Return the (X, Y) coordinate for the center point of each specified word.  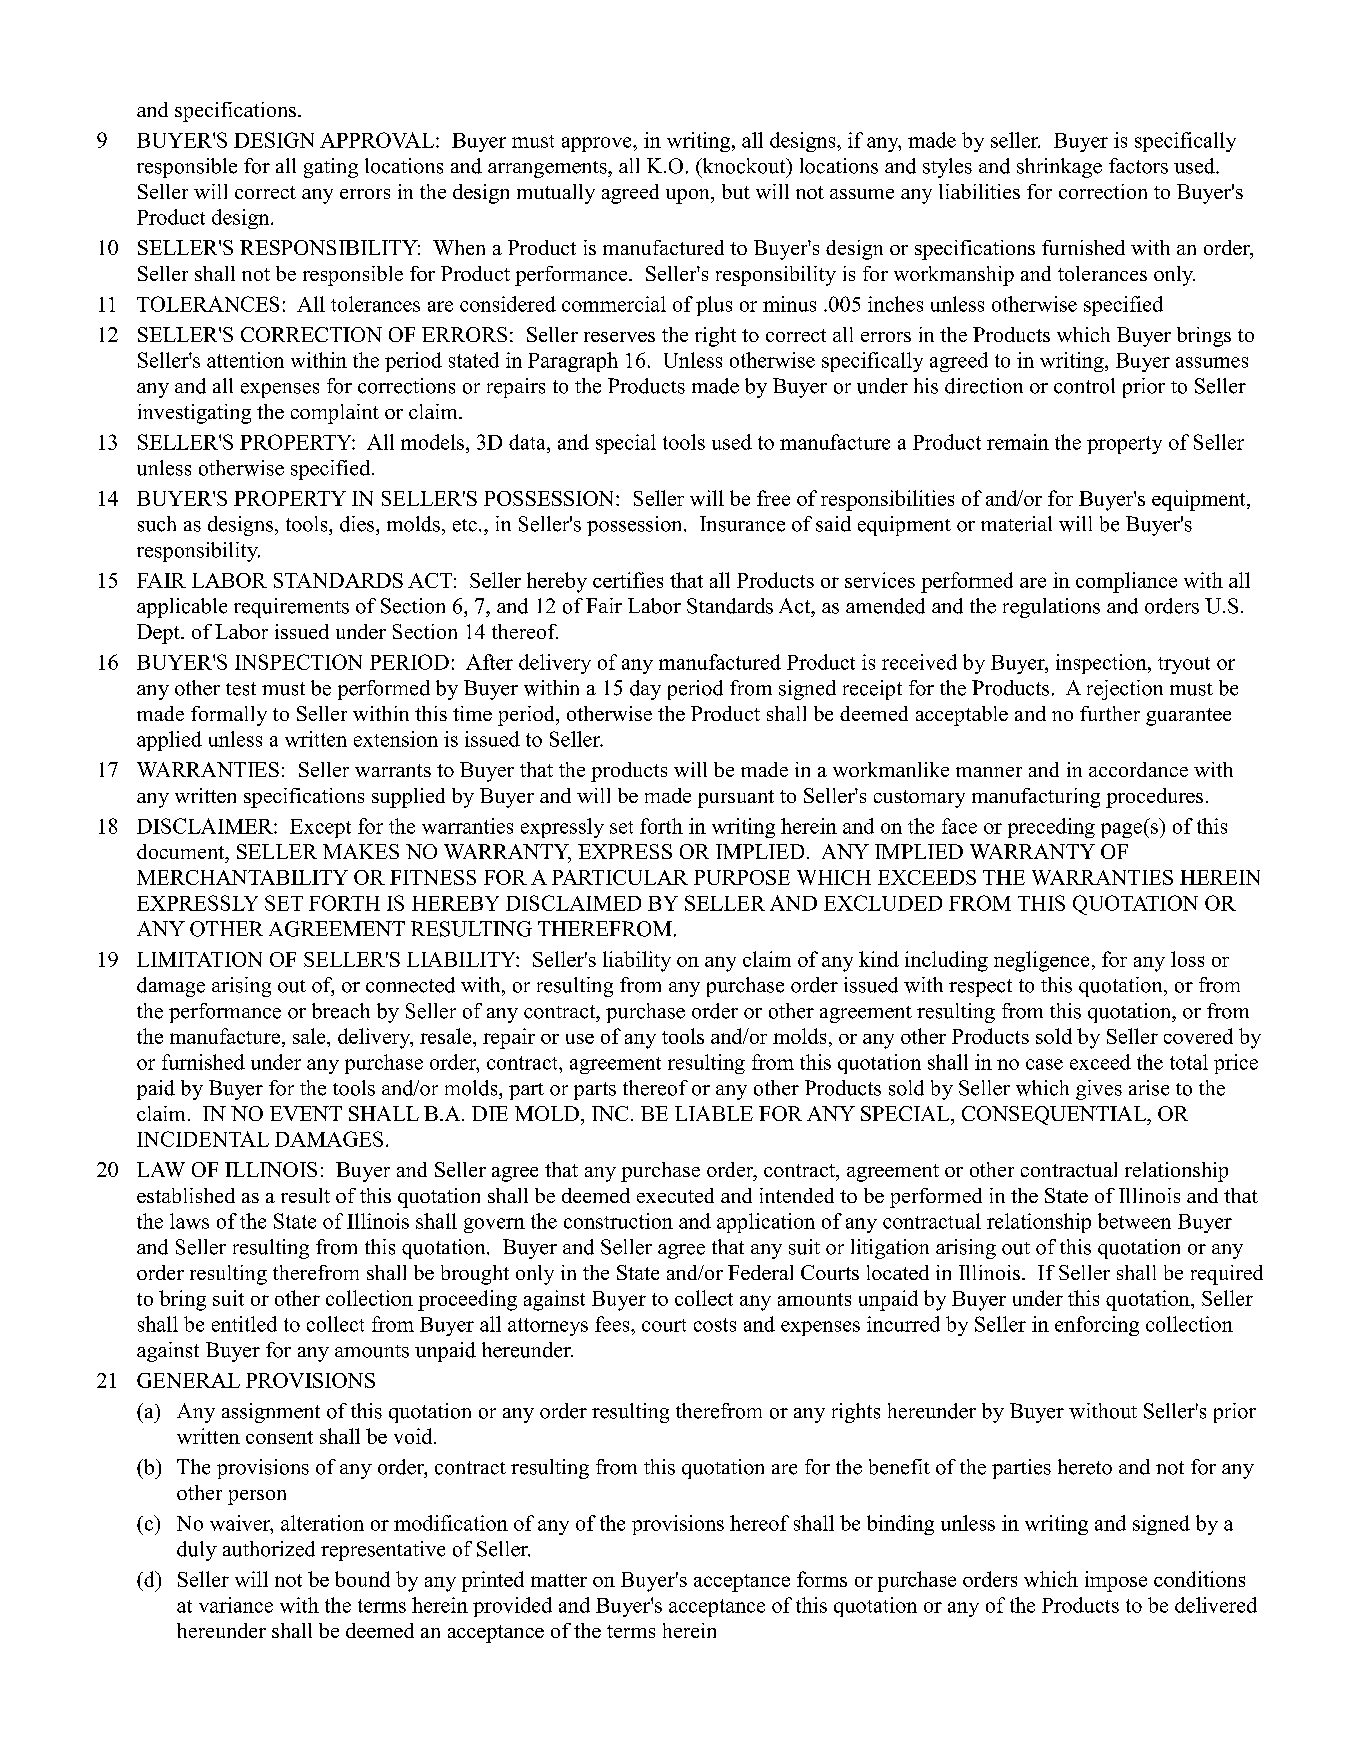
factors (1138, 166)
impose (1116, 1581)
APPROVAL (378, 140)
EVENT (306, 1113)
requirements (291, 608)
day (645, 690)
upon (689, 196)
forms (822, 1579)
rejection (1125, 690)
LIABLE (714, 1113)
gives (1099, 1090)
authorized (269, 1549)
